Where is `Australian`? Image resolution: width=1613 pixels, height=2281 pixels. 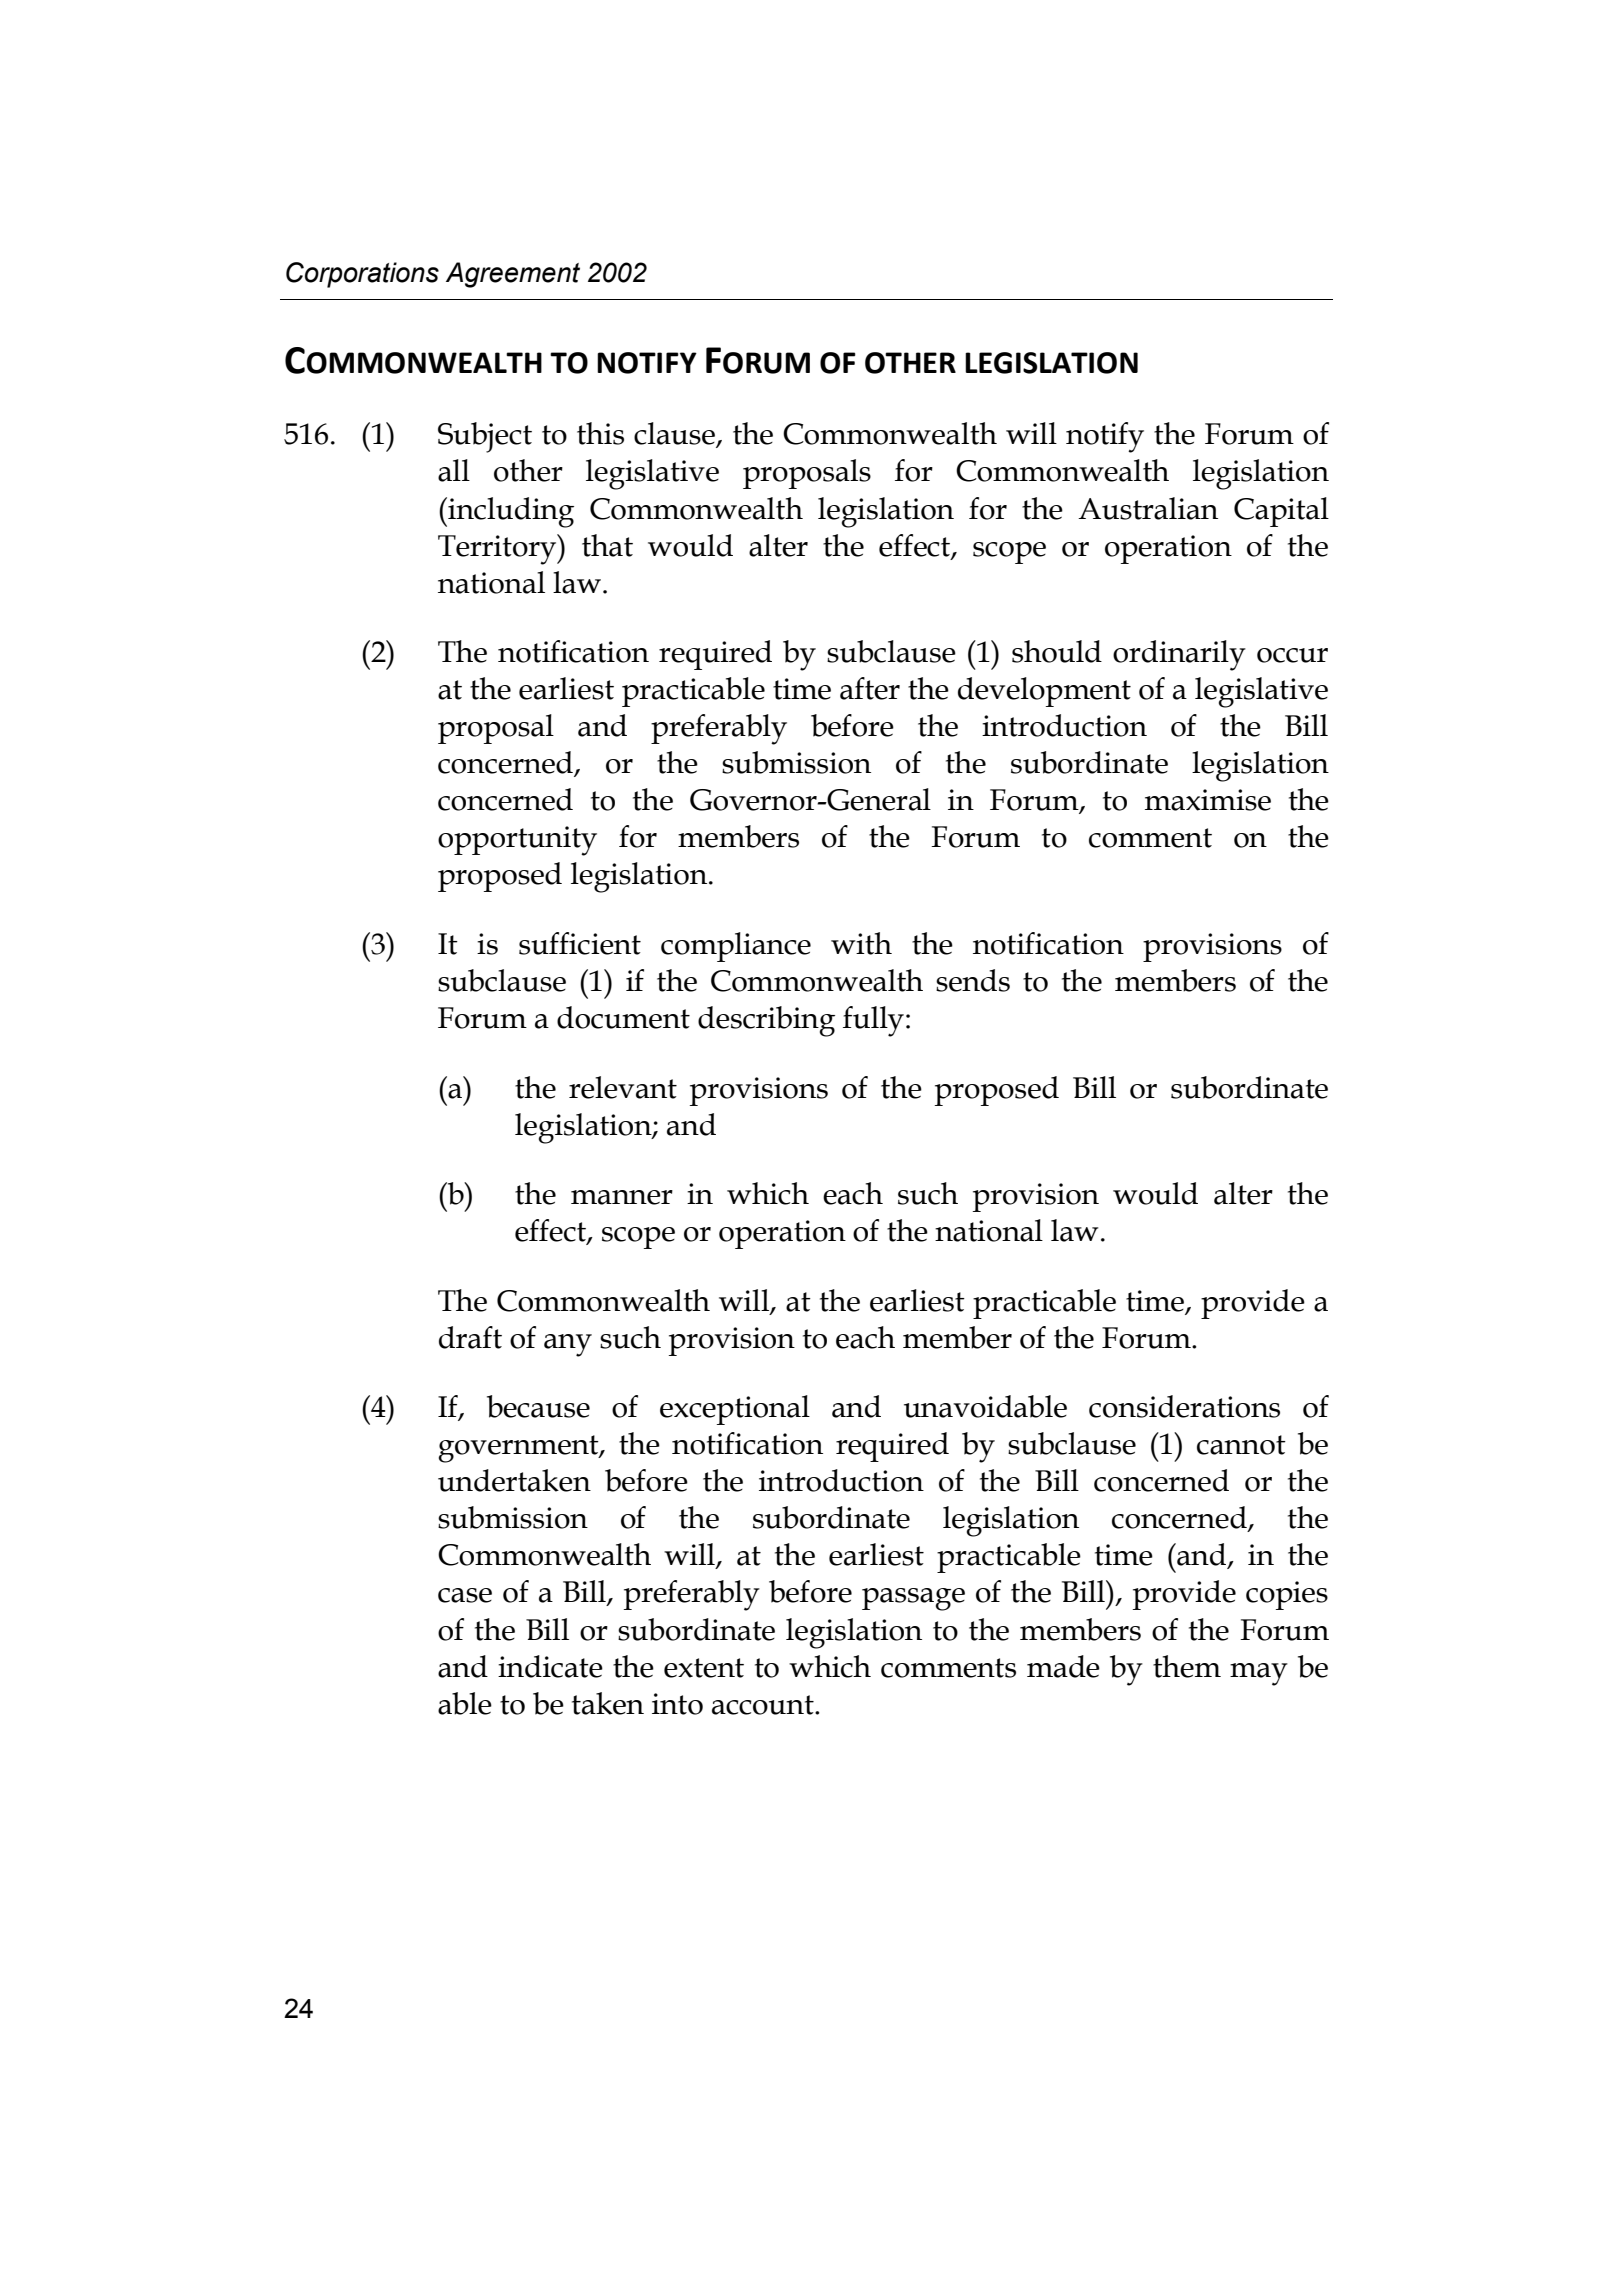
Australian is located at coordinates (1148, 508).
